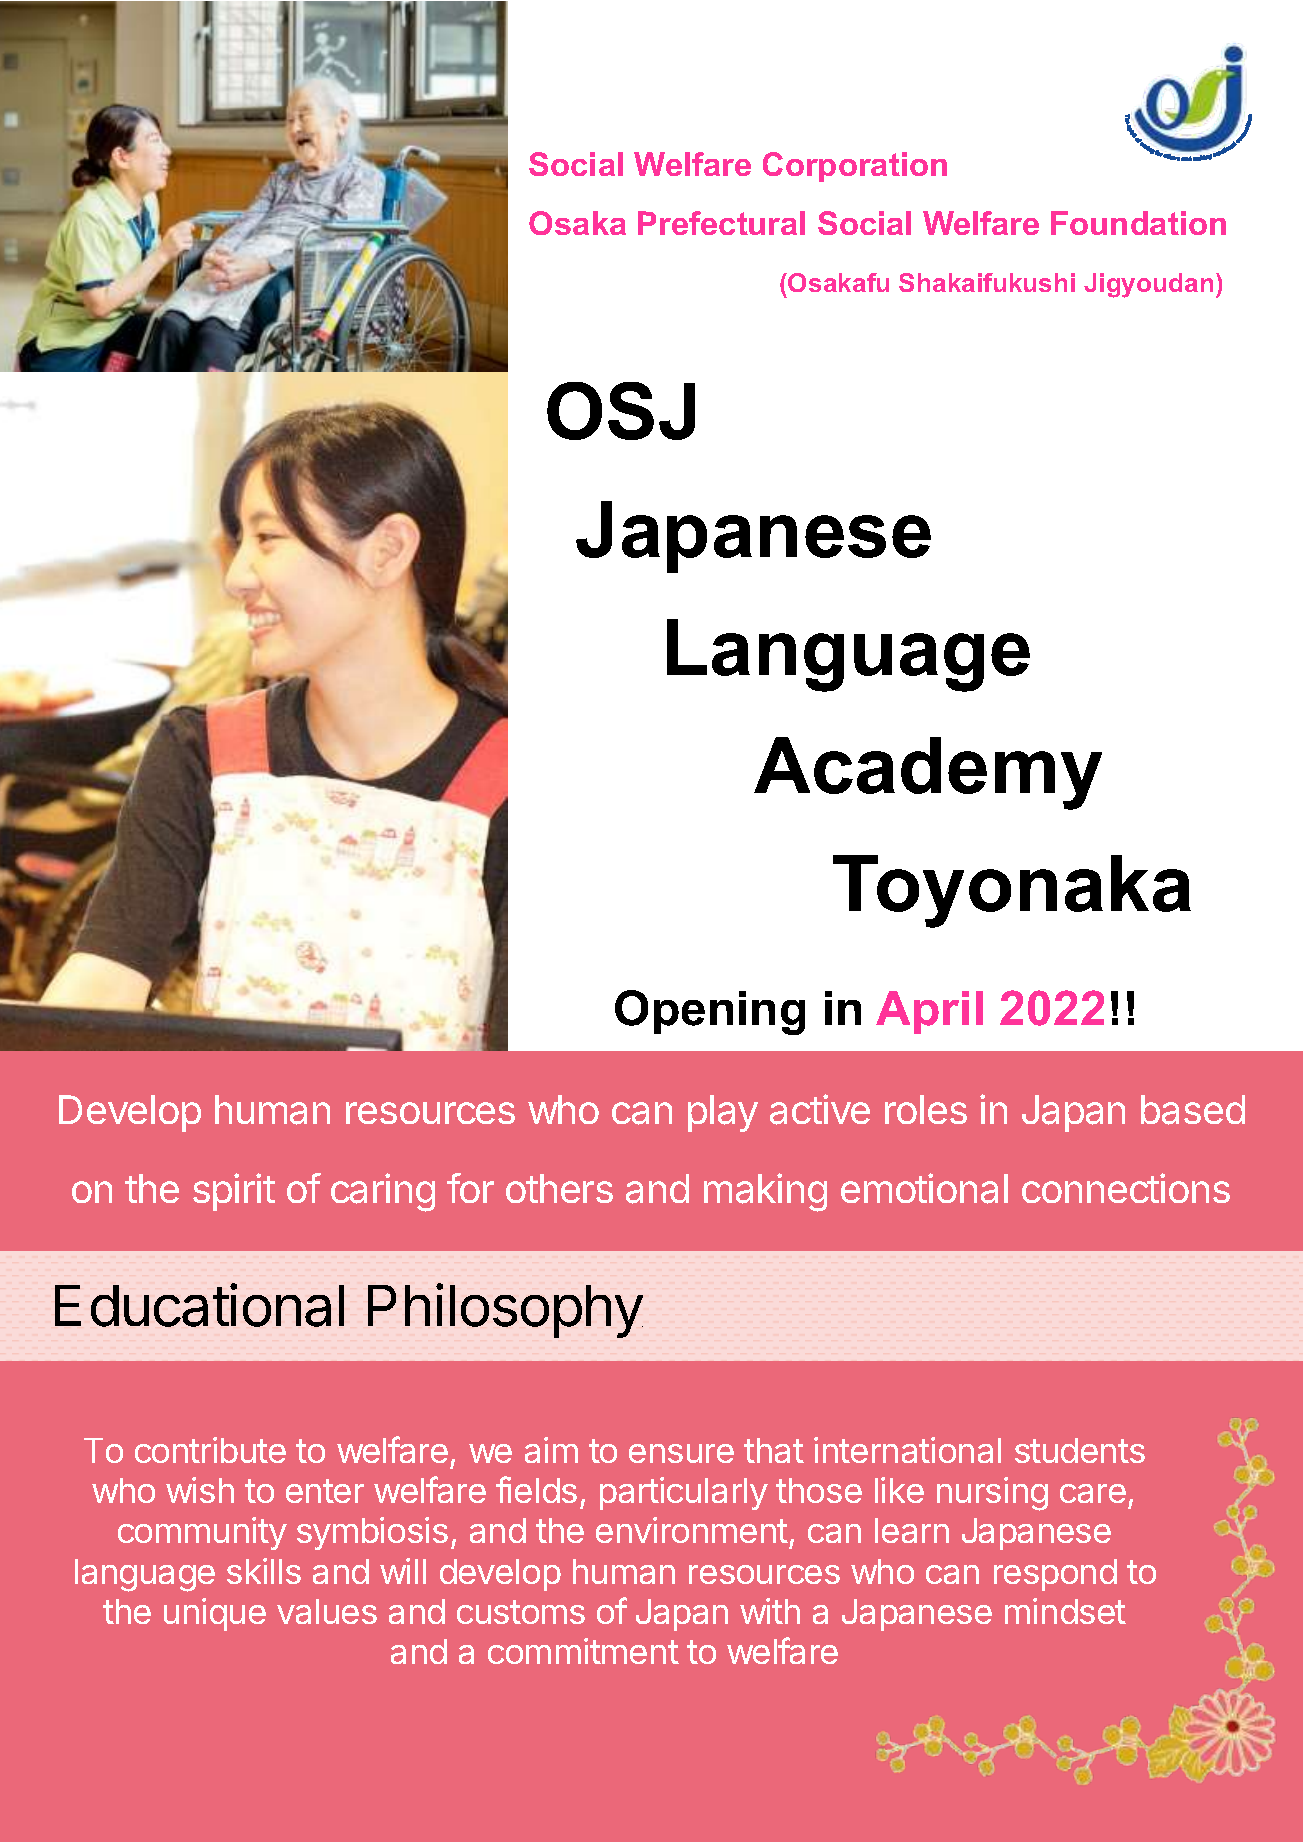 Image resolution: width=1303 pixels, height=1842 pixels. What do you see at coordinates (855, 167) in the screenshot?
I see `Corporation` at bounding box center [855, 167].
